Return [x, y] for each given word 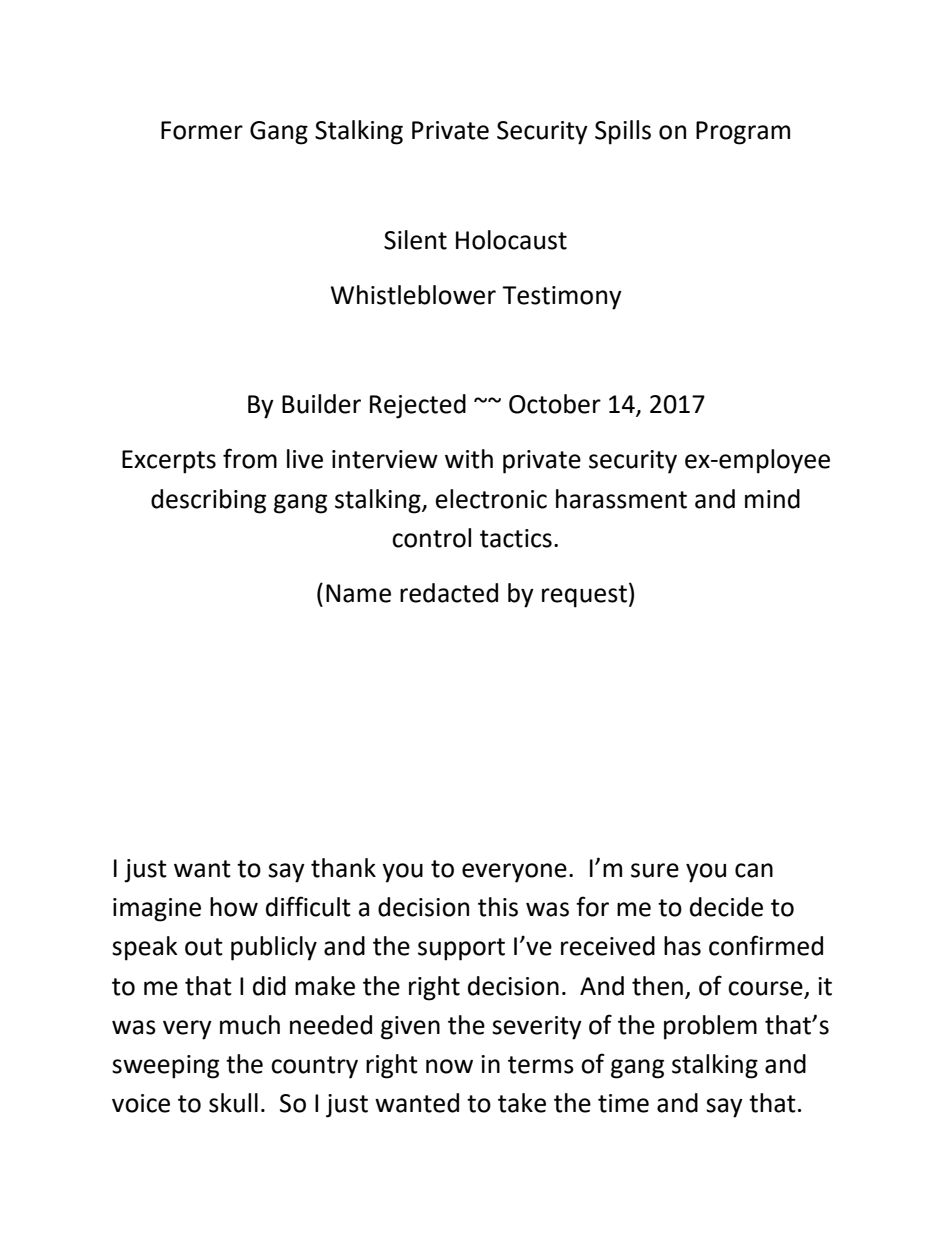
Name [358, 593]
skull [233, 1103]
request [584, 596]
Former [202, 130]
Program [743, 133]
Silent [415, 240]
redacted [449, 593]
